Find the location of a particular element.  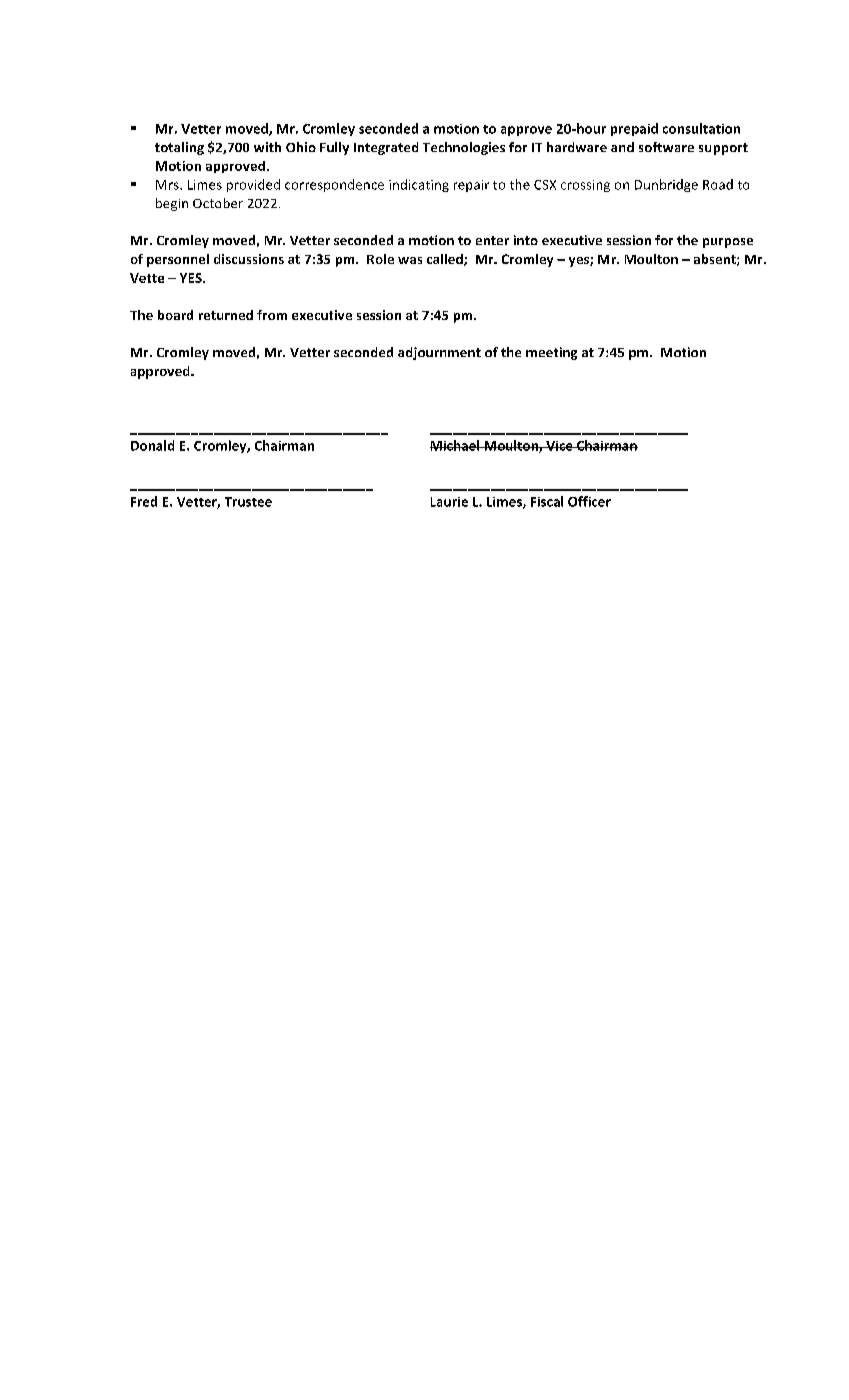

adjournment is located at coordinates (439, 353).
